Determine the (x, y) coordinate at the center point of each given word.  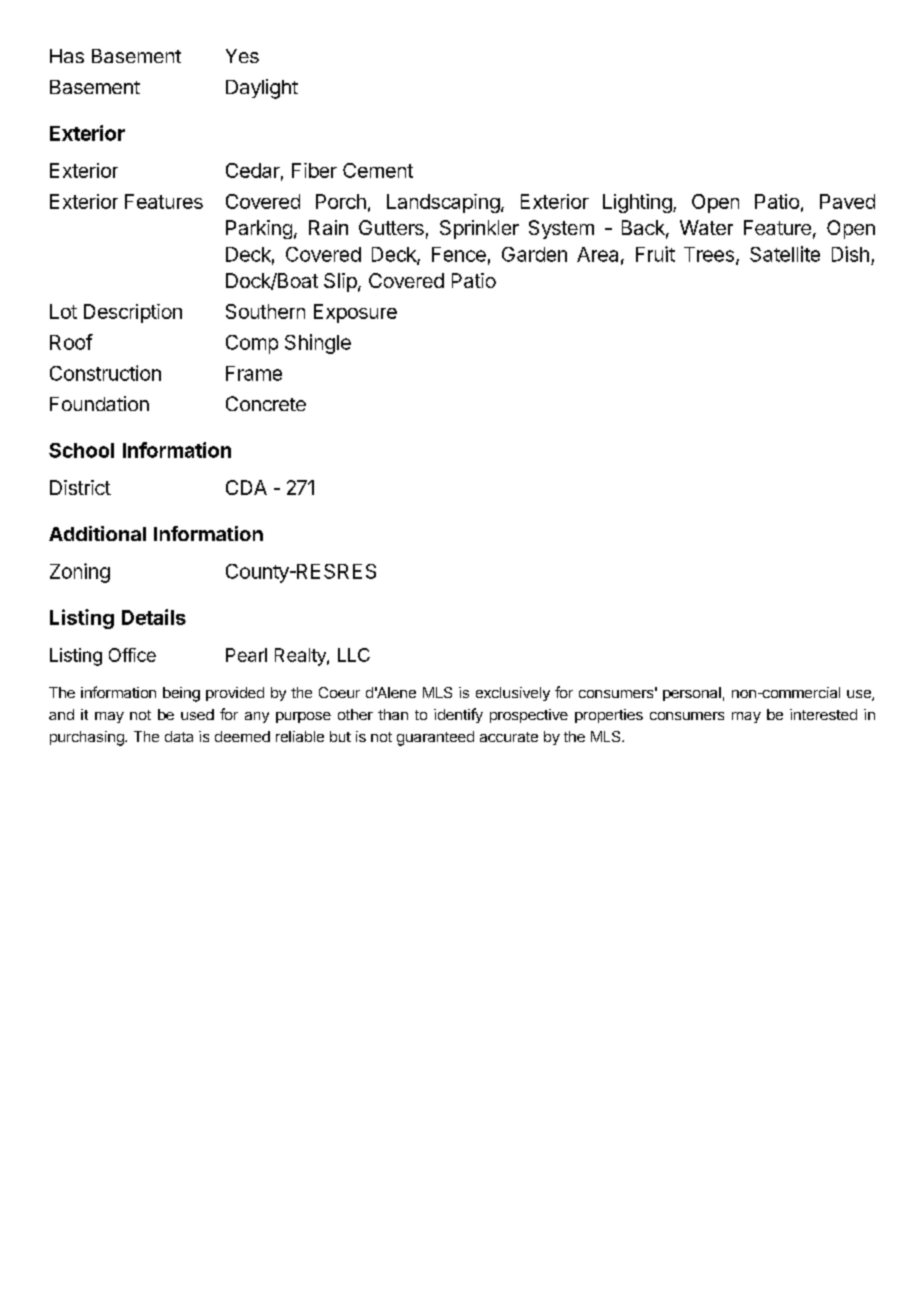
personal (692, 694)
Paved (847, 201)
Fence (459, 254)
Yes (242, 56)
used (197, 714)
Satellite (785, 254)
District (80, 487)
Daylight (262, 89)
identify (458, 715)
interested (823, 714)
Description (133, 313)
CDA (246, 487)
